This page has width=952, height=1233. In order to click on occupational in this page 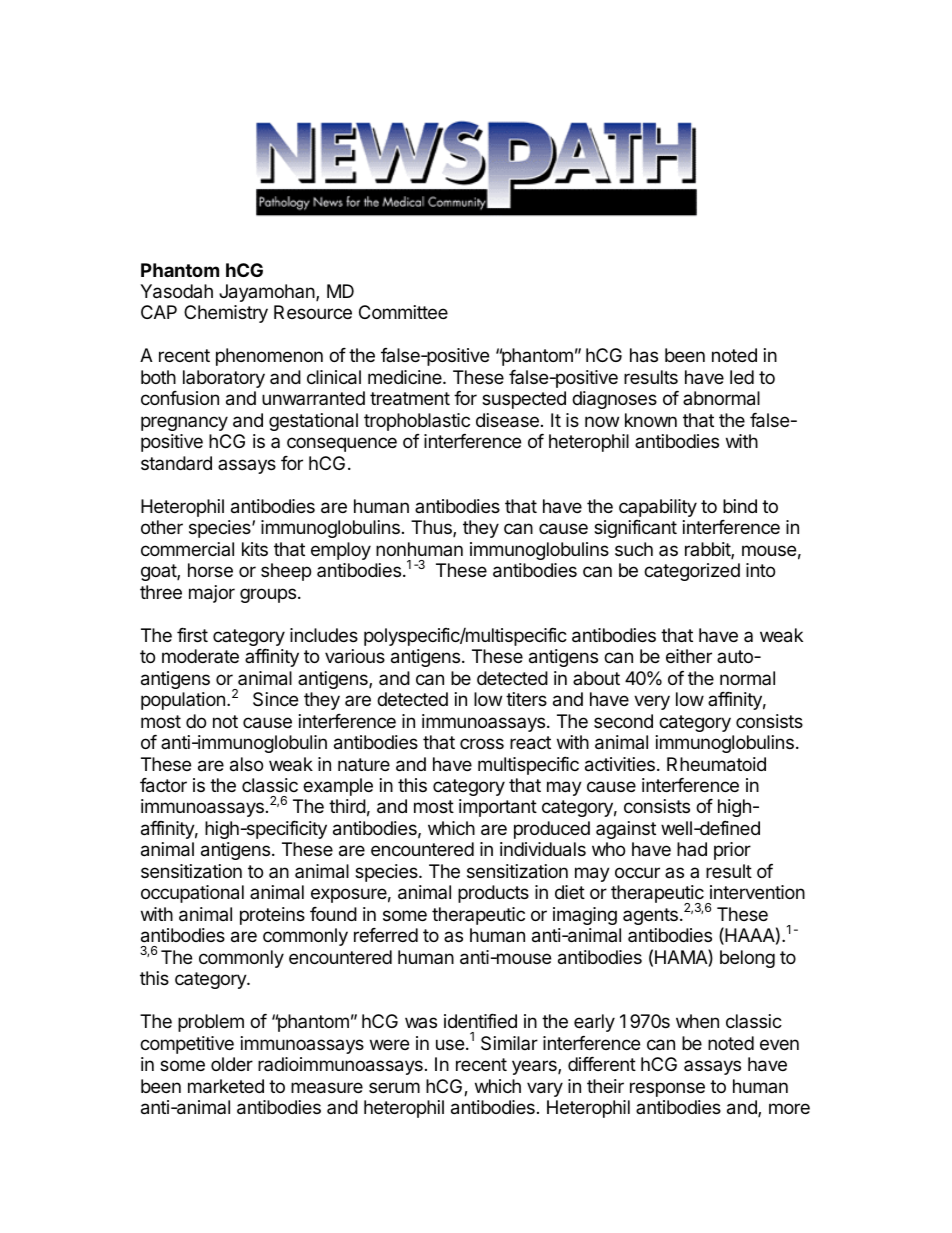, I will do `click(192, 894)`.
